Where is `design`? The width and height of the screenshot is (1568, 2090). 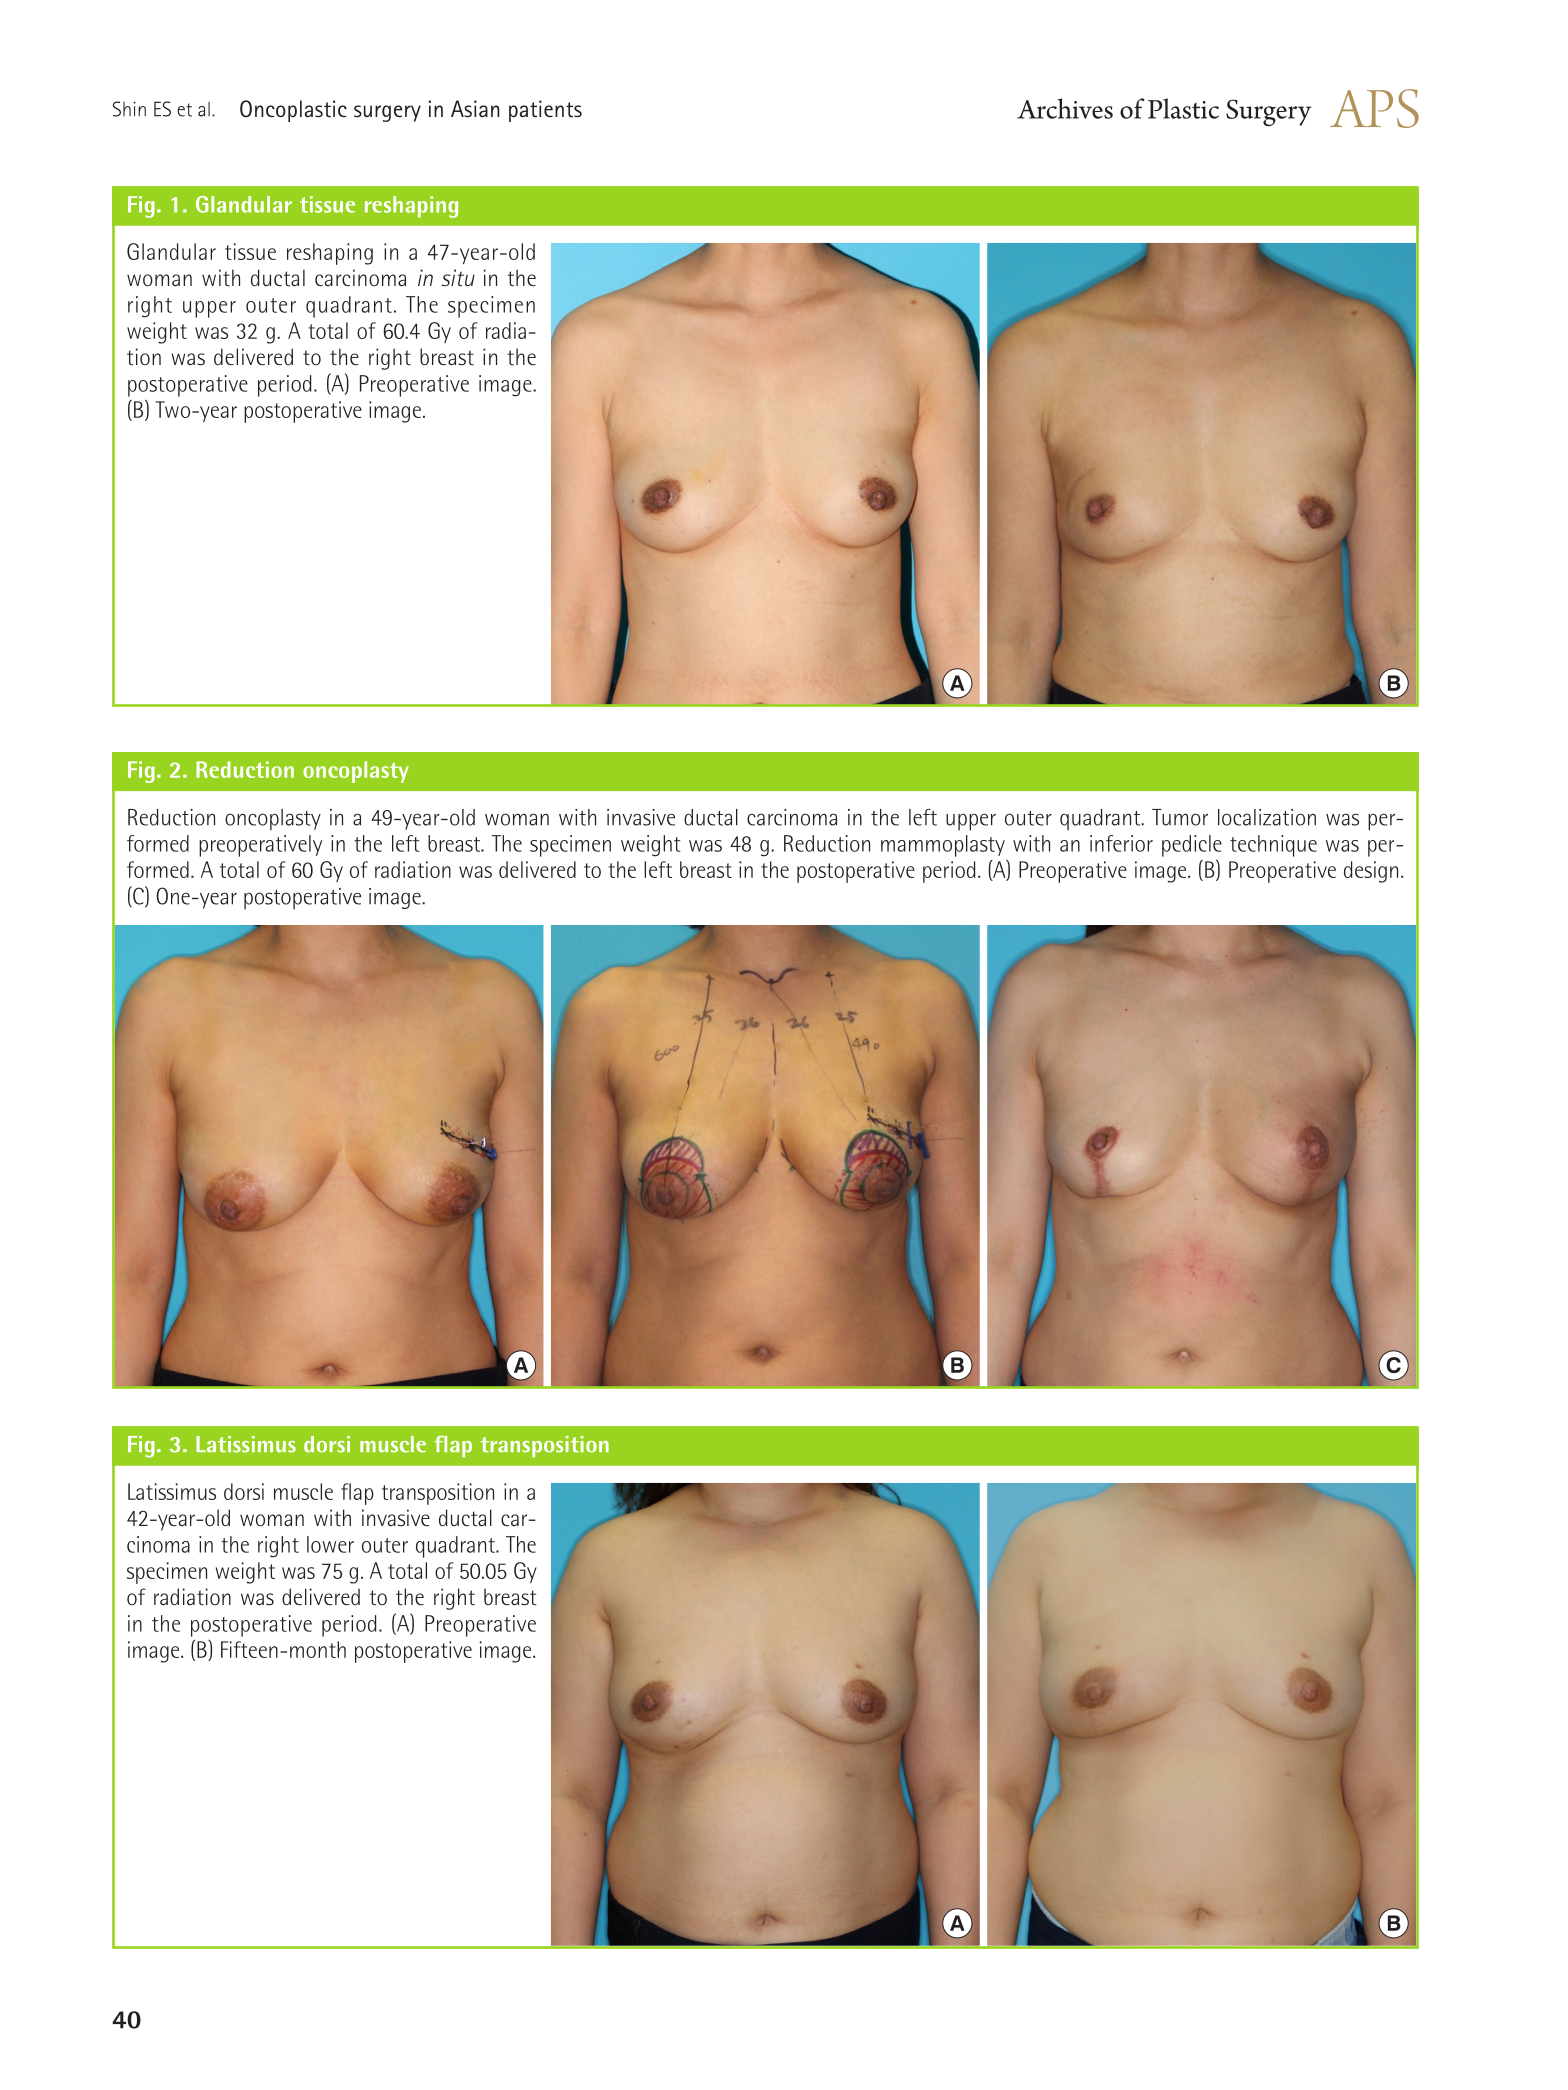
design is located at coordinates (1371, 872).
